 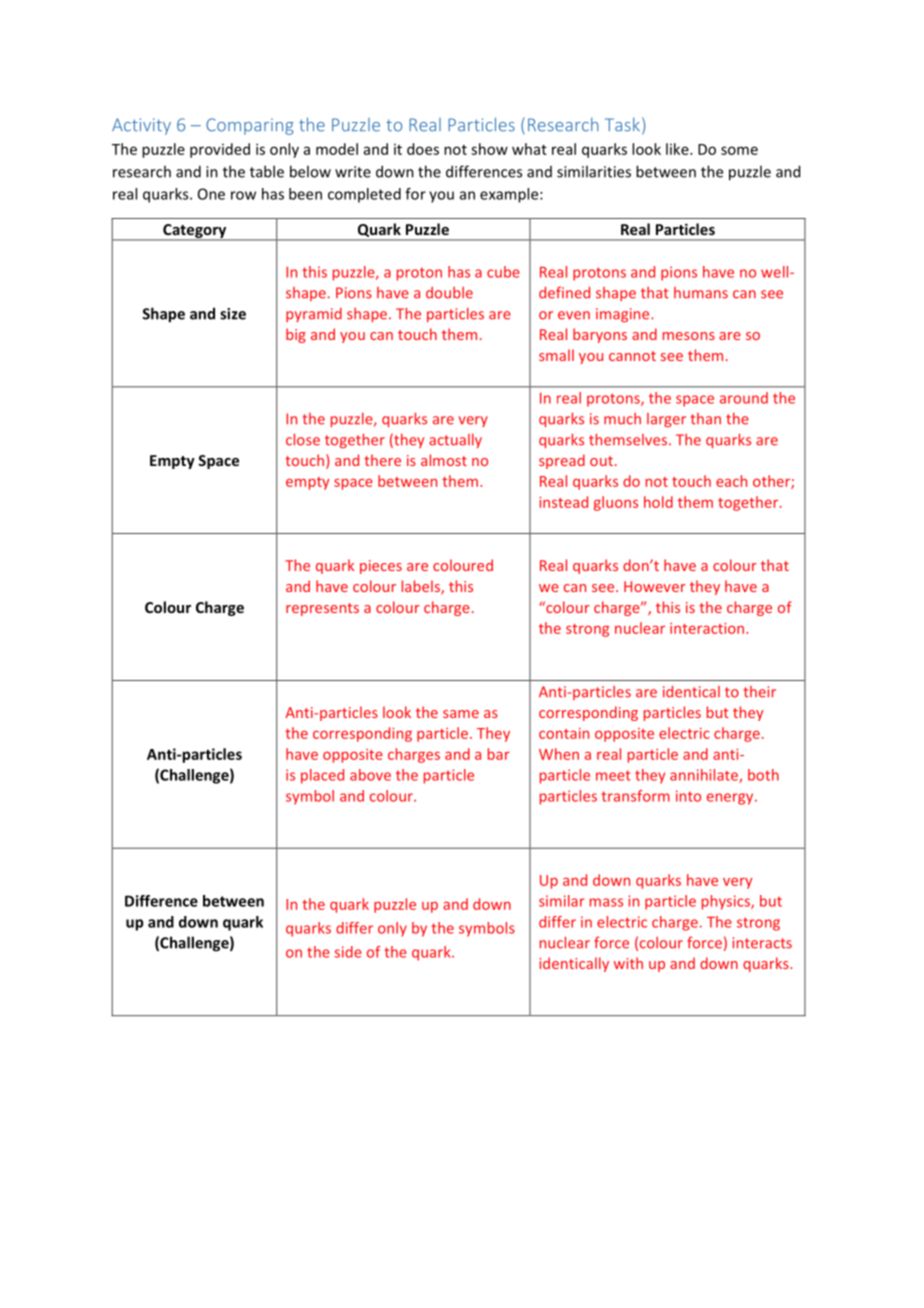 What do you see at coordinates (422, 587) in the screenshot?
I see `labels` at bounding box center [422, 587].
